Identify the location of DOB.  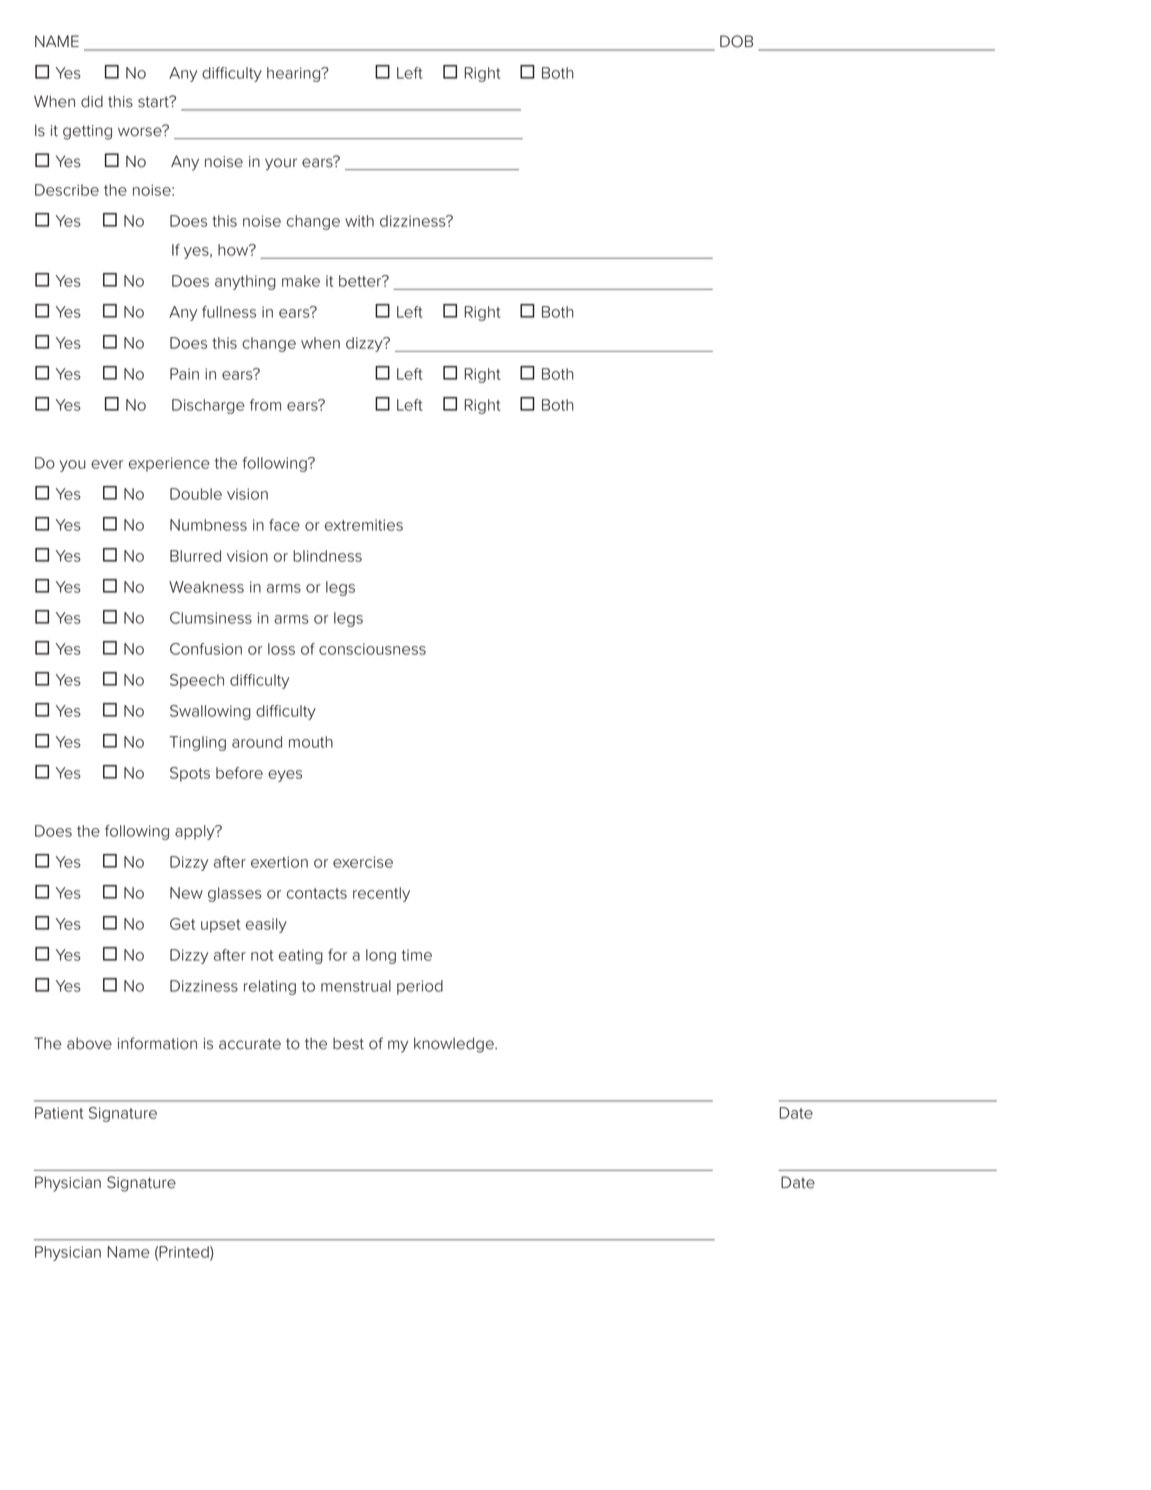
(736, 41).
